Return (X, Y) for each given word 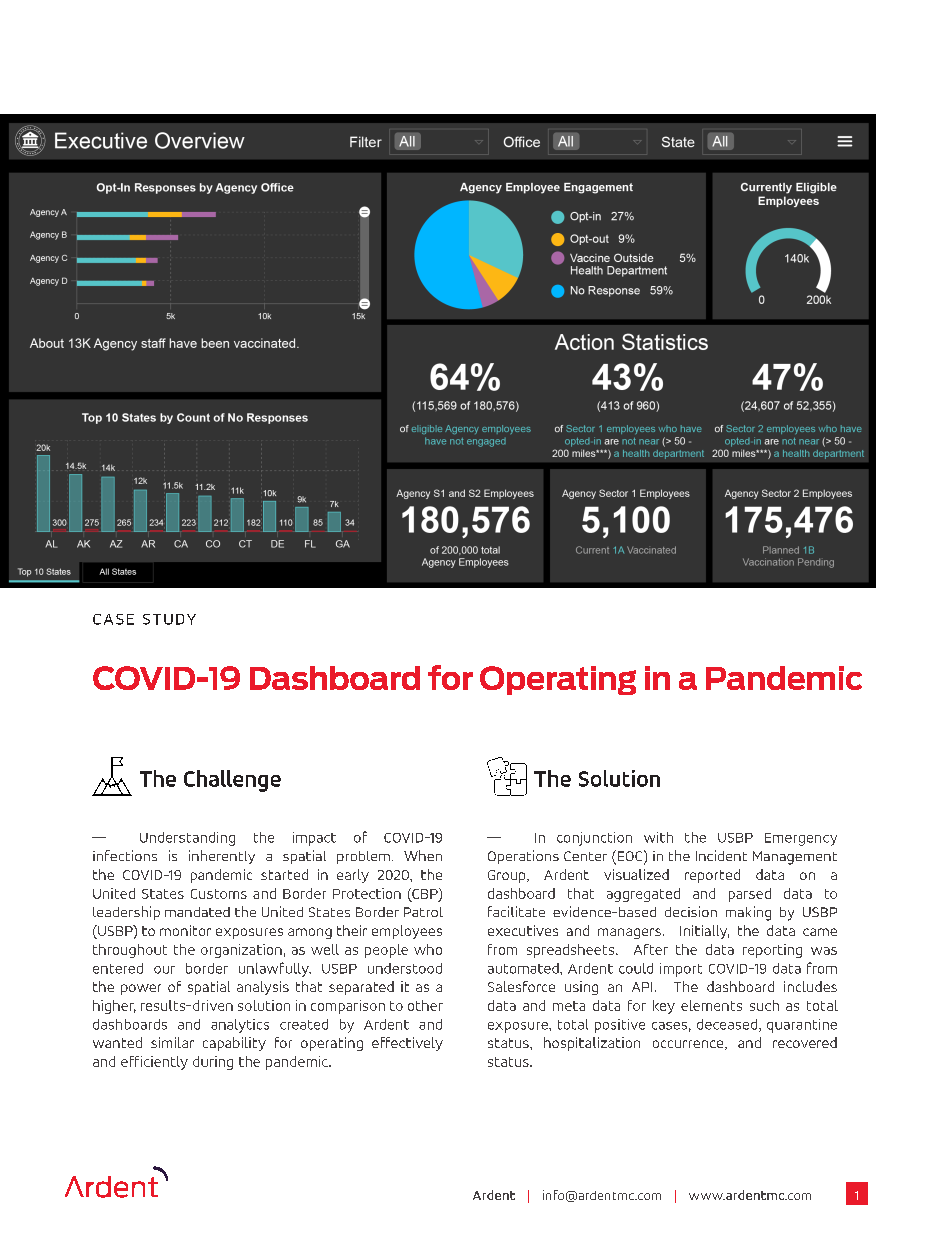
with (658, 837)
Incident (721, 855)
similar (172, 1042)
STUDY (169, 619)
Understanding (187, 839)
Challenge (232, 781)
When (423, 855)
